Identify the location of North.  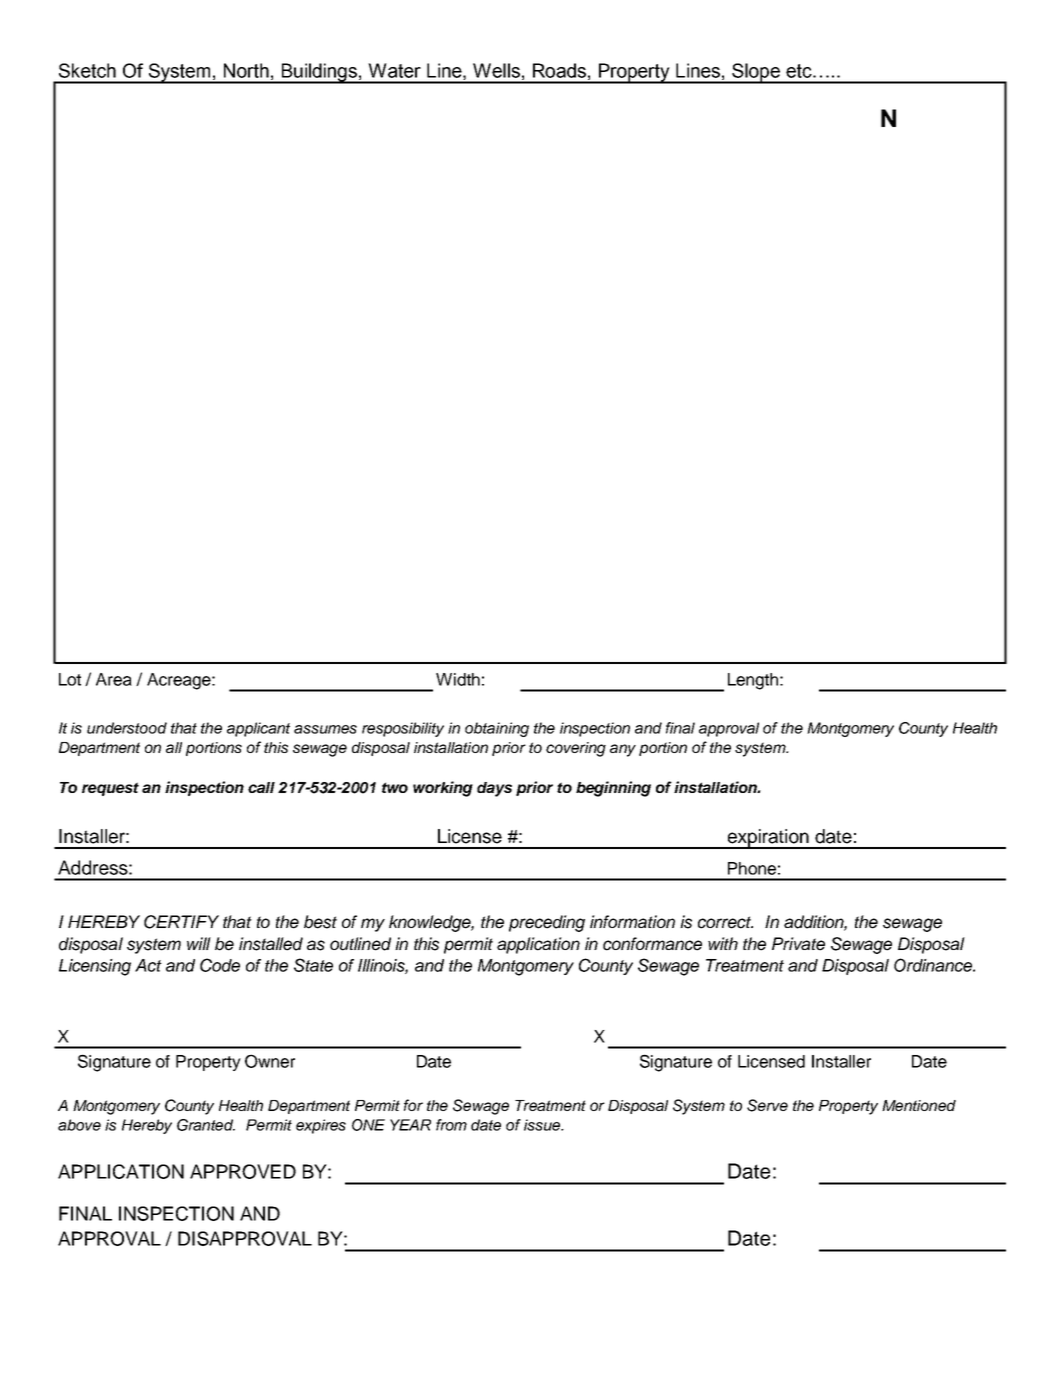
(246, 70).
